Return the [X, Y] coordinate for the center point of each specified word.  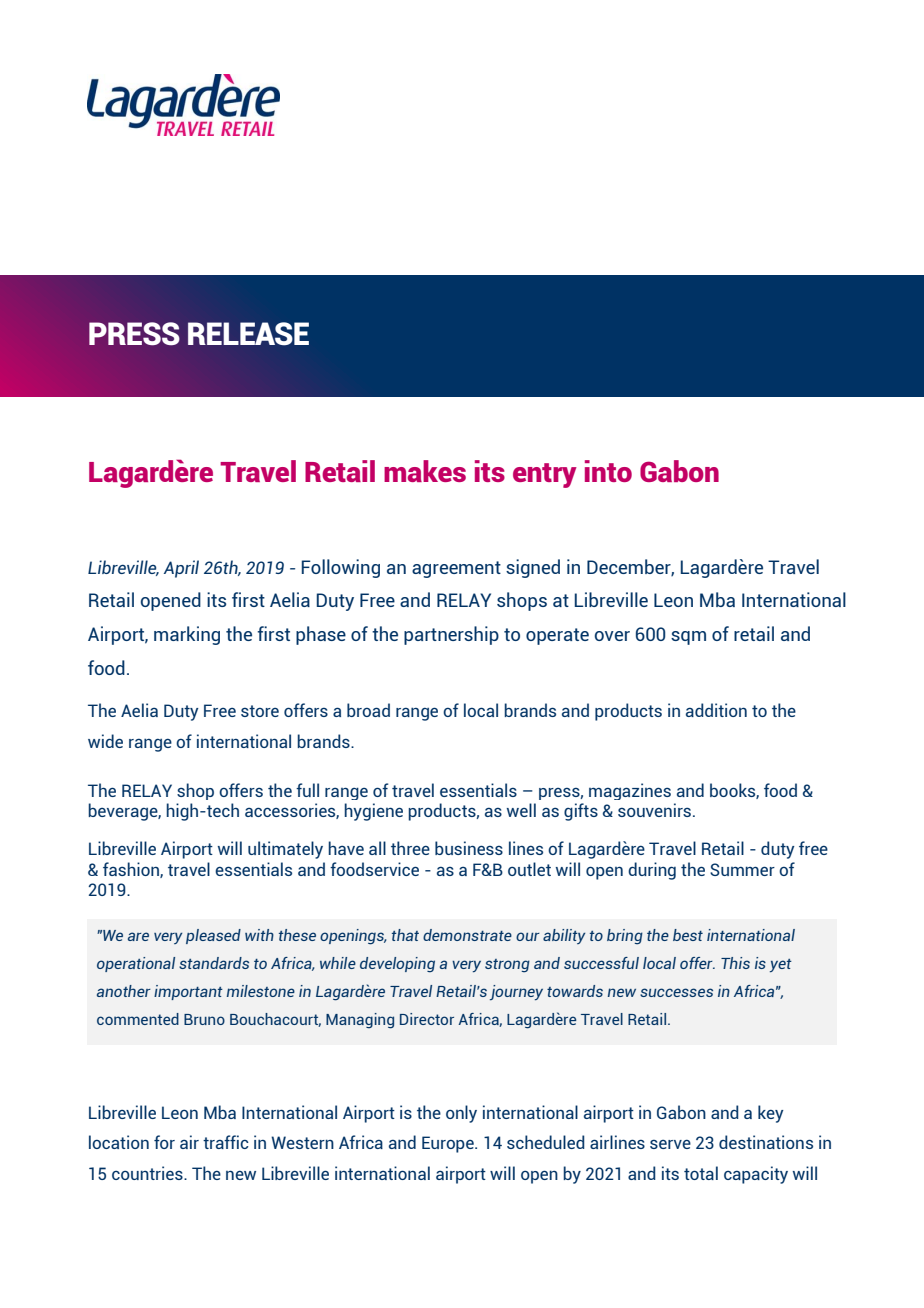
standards [214, 963]
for [164, 1142]
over [612, 636]
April [181, 569]
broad [368, 710]
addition [716, 710]
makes [425, 471]
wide [105, 741]
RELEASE [248, 334]
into [608, 471]
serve [670, 1144]
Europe [449, 1144]
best [688, 935]
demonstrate [467, 935]
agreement [456, 569]
